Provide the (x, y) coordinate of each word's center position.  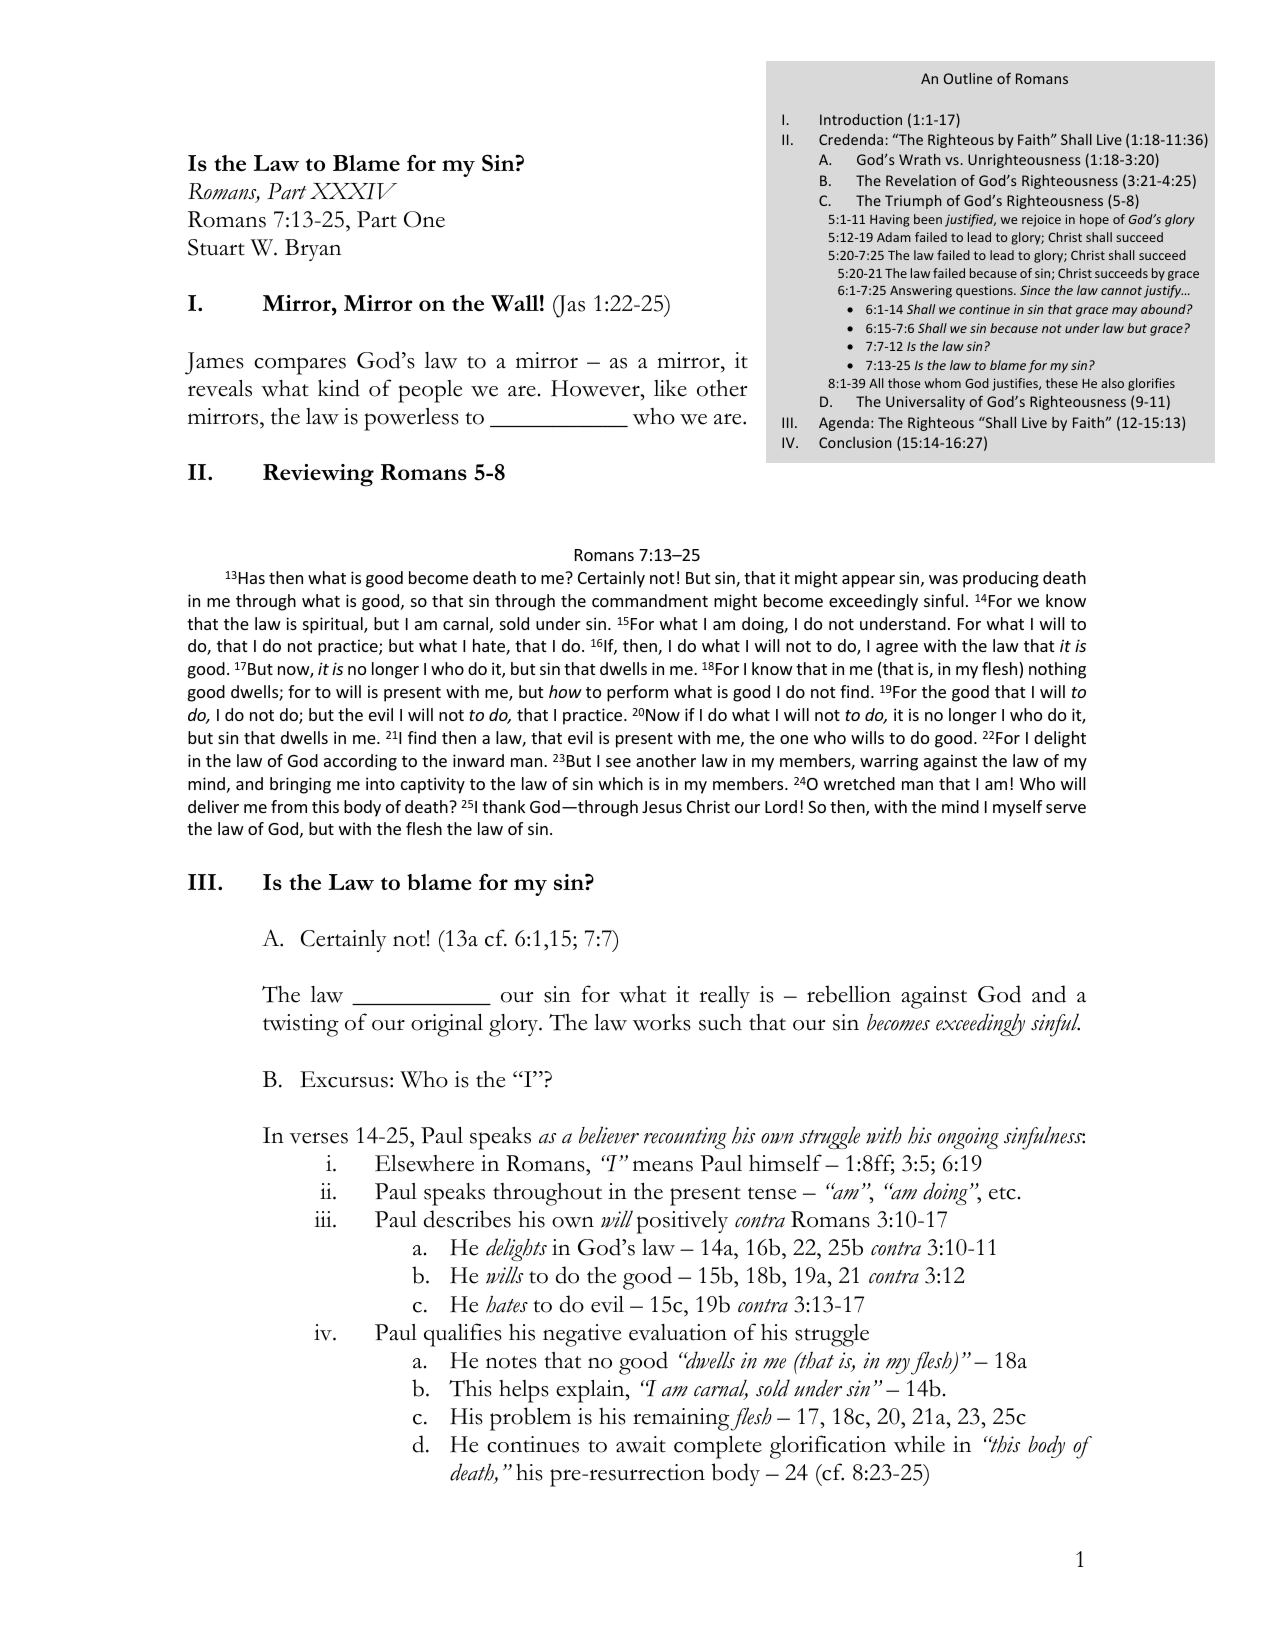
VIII (790, 442)
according (360, 762)
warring (889, 762)
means (663, 1166)
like (670, 388)
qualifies (463, 1335)
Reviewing (318, 475)
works (662, 1022)
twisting (300, 1025)
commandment (650, 600)
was (943, 579)
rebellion (849, 994)
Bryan (313, 250)
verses (319, 1138)
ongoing (968, 1138)
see (618, 762)
